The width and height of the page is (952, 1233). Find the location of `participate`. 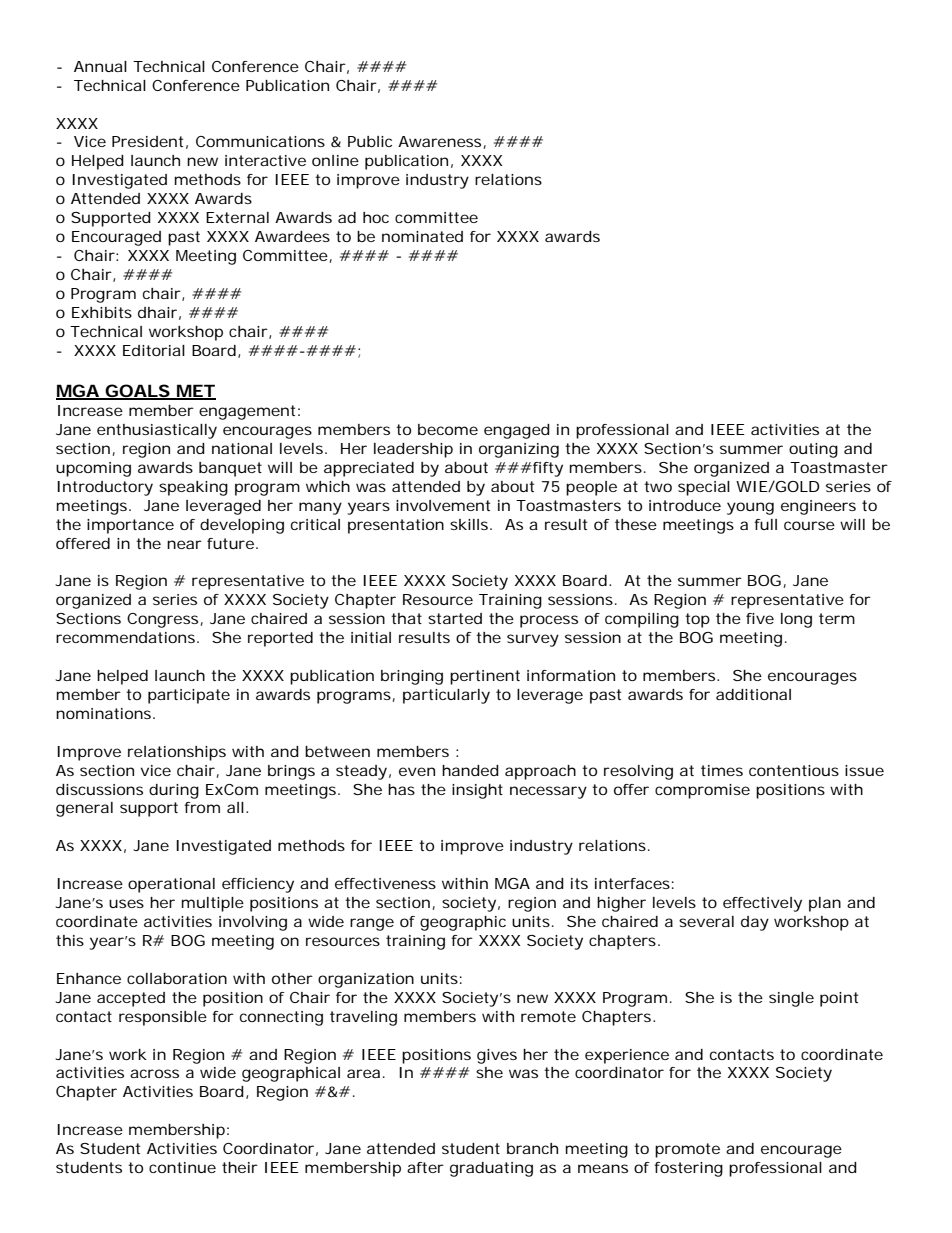

participate is located at coordinates (189, 696).
